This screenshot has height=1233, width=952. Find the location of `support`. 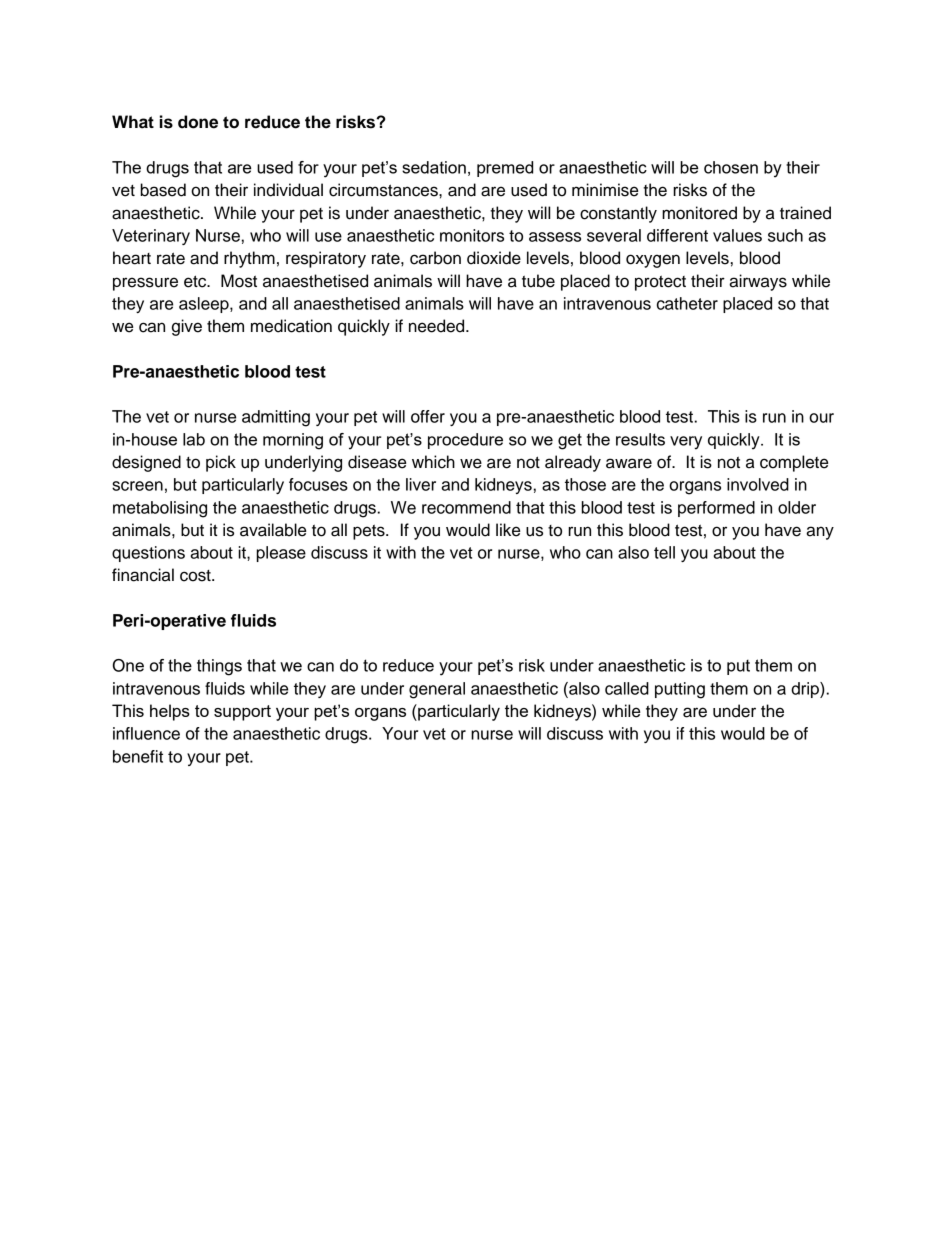

support is located at coordinates (242, 713).
